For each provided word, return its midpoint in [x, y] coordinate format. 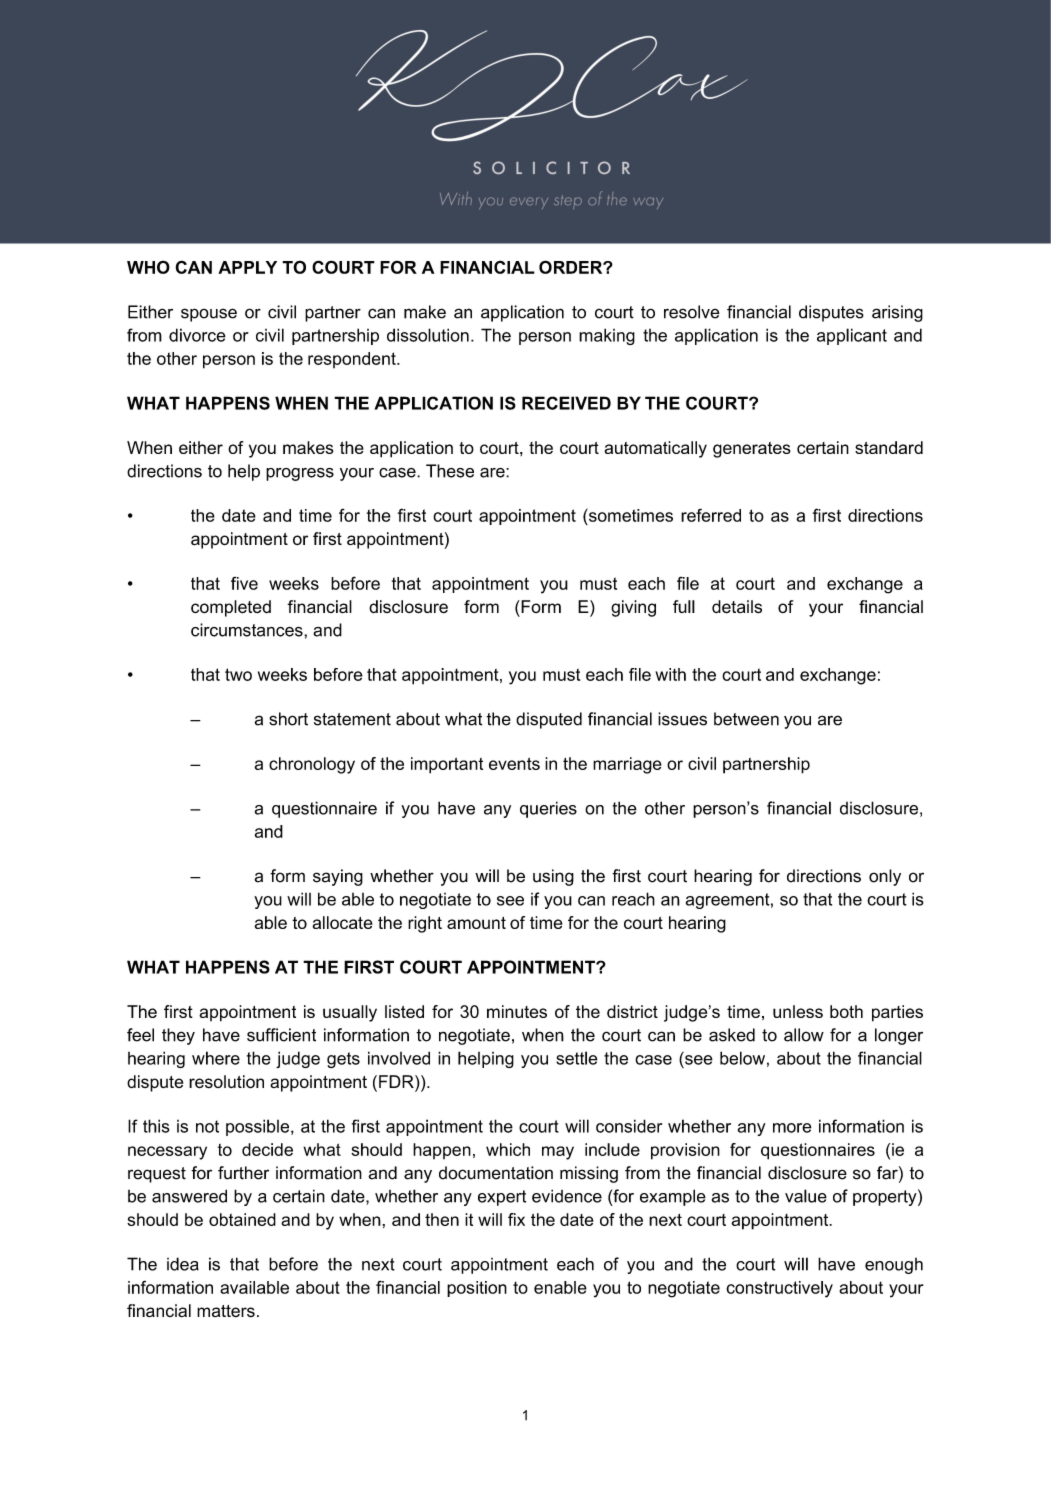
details [737, 607]
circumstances [248, 630]
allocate [342, 922]
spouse [209, 315]
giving [633, 608]
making [607, 336]
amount [476, 923]
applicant [852, 336]
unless [798, 1011]
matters [226, 1311]
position [477, 1289]
